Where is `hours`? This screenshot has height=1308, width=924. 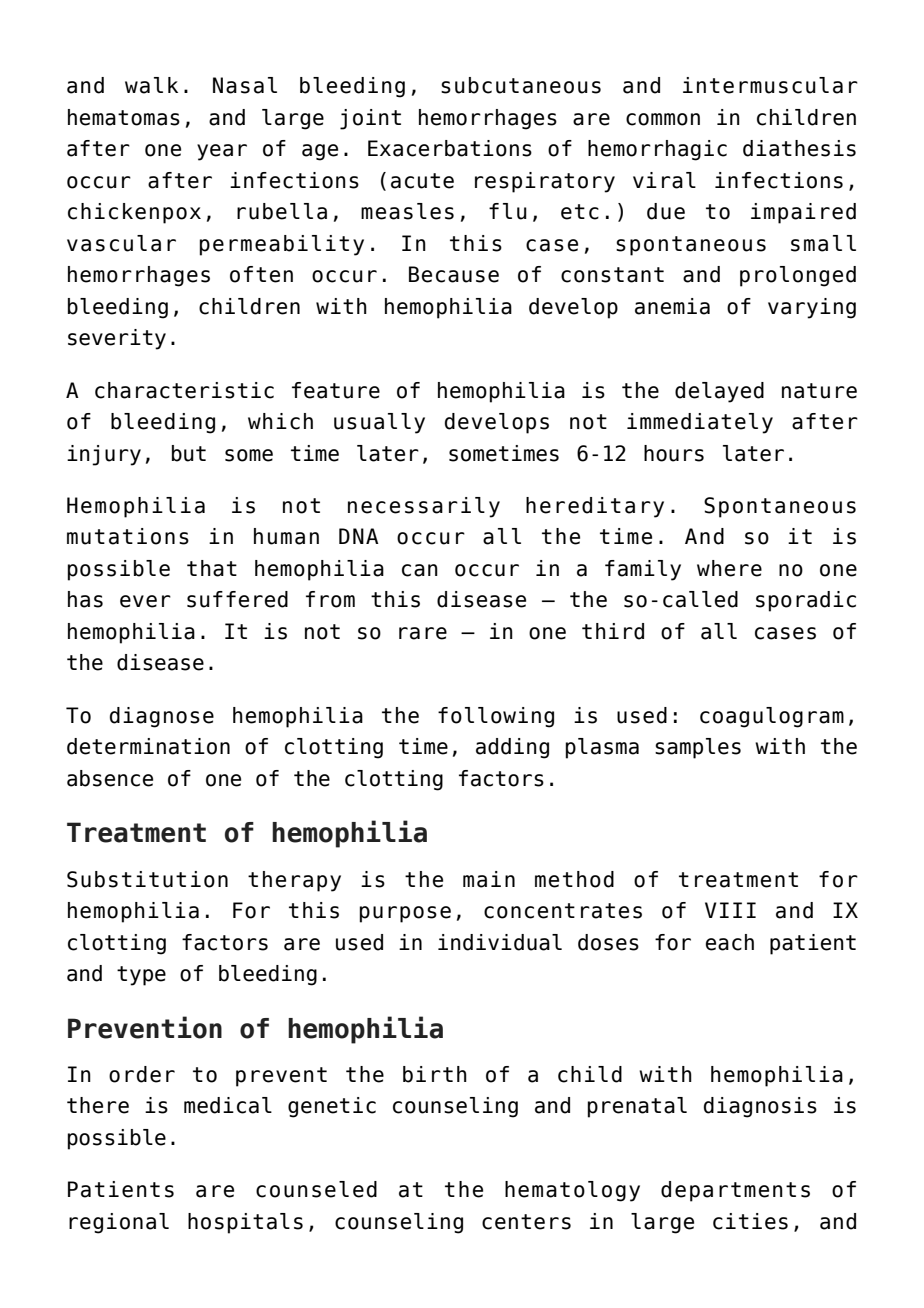 hours is located at coordinates (674, 453).
